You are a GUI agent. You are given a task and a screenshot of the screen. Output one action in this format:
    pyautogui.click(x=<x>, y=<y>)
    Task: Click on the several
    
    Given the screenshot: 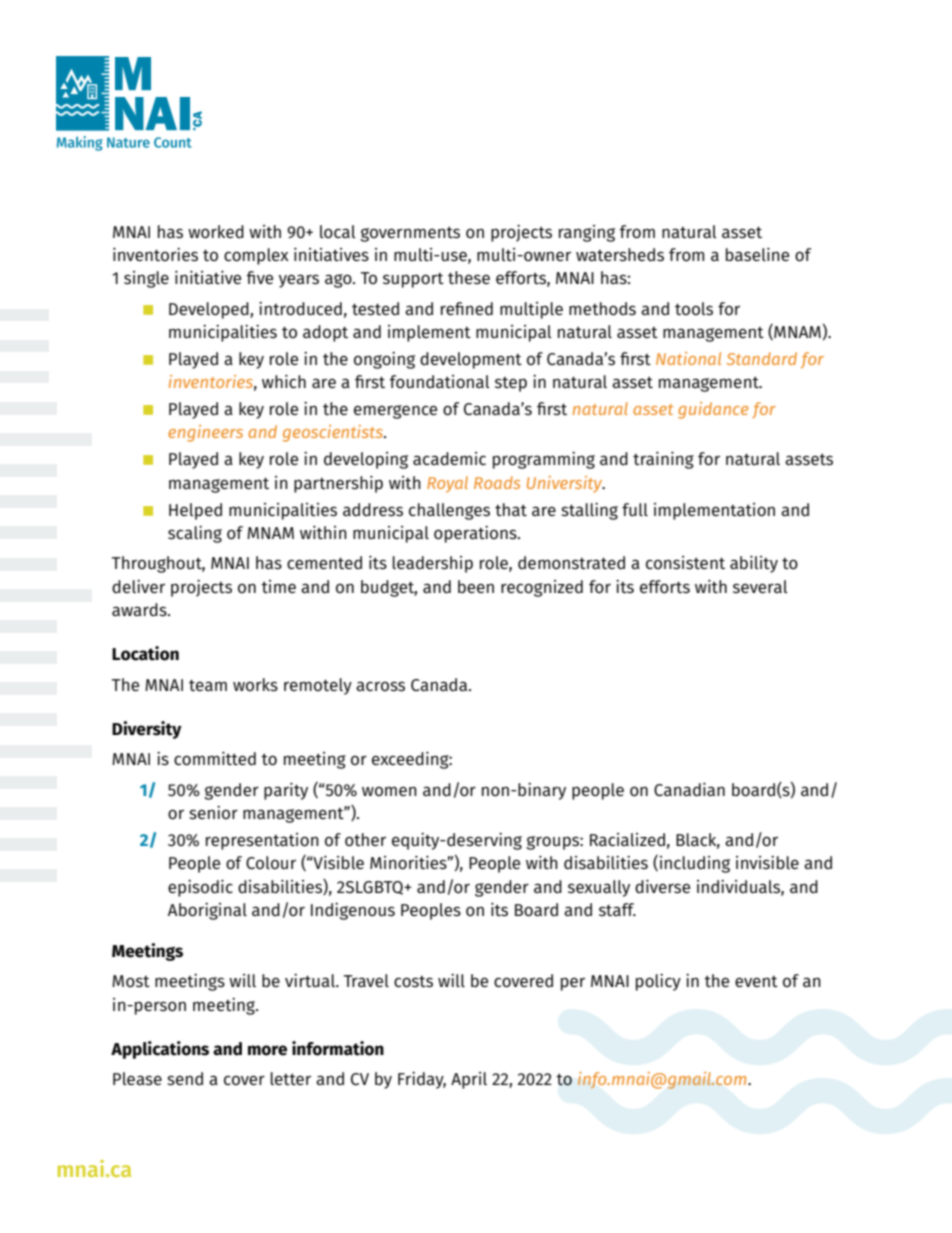 What is the action you would take?
    pyautogui.click(x=760, y=586)
